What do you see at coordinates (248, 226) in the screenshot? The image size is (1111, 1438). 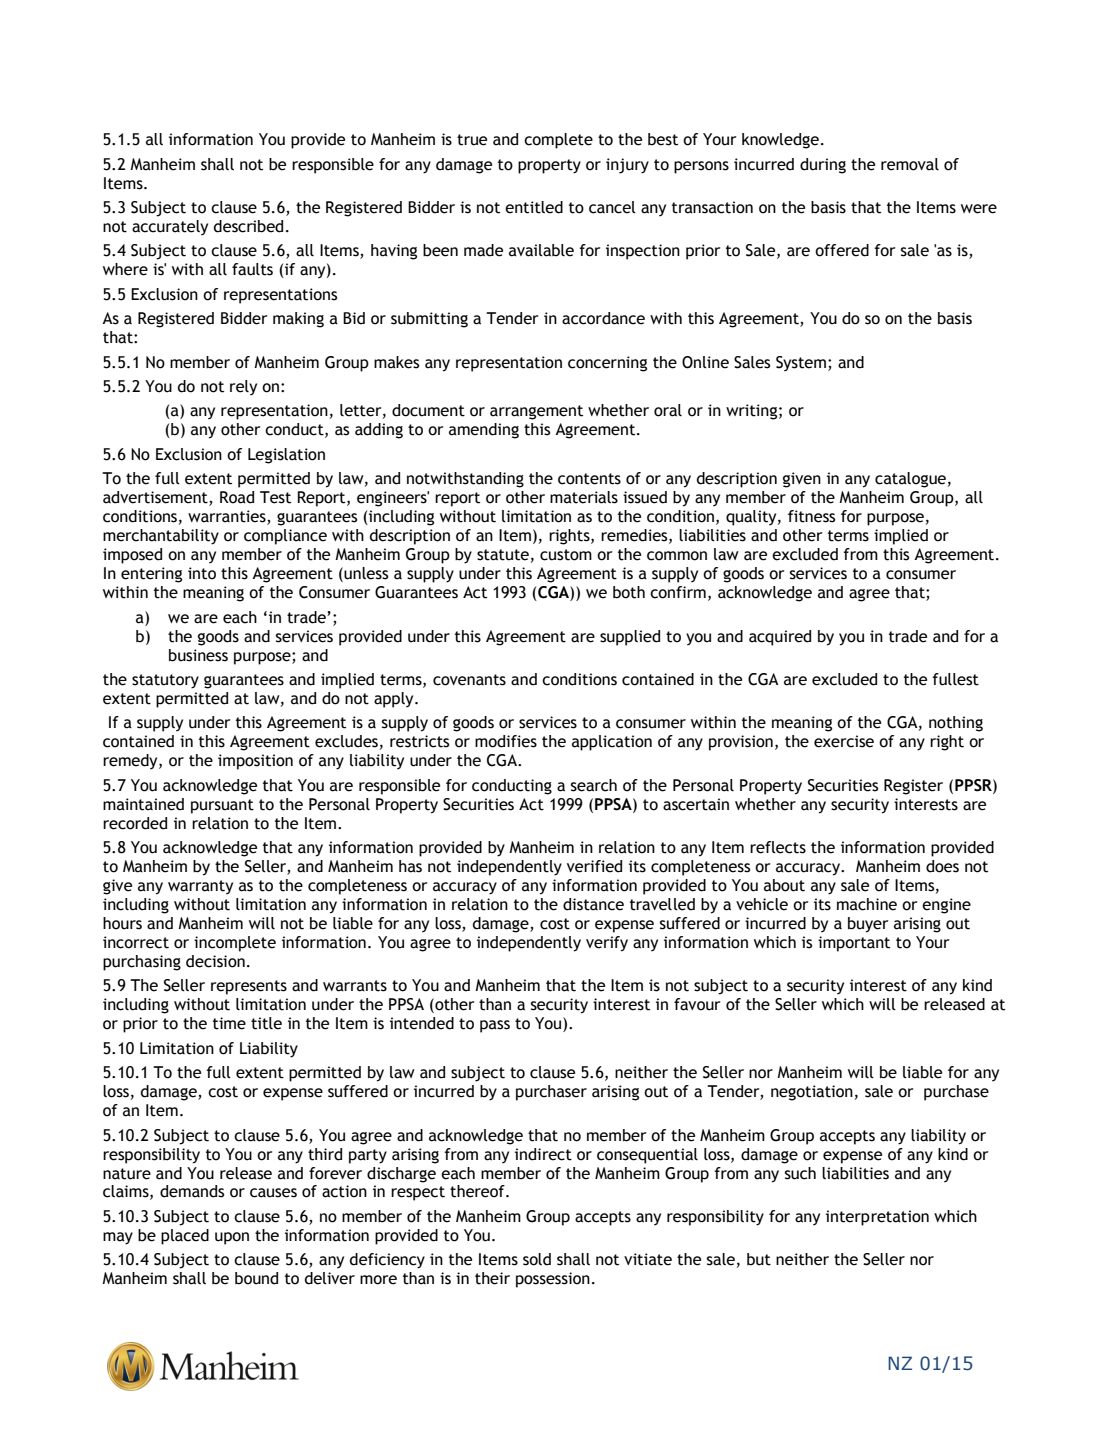 I see `described` at bounding box center [248, 226].
